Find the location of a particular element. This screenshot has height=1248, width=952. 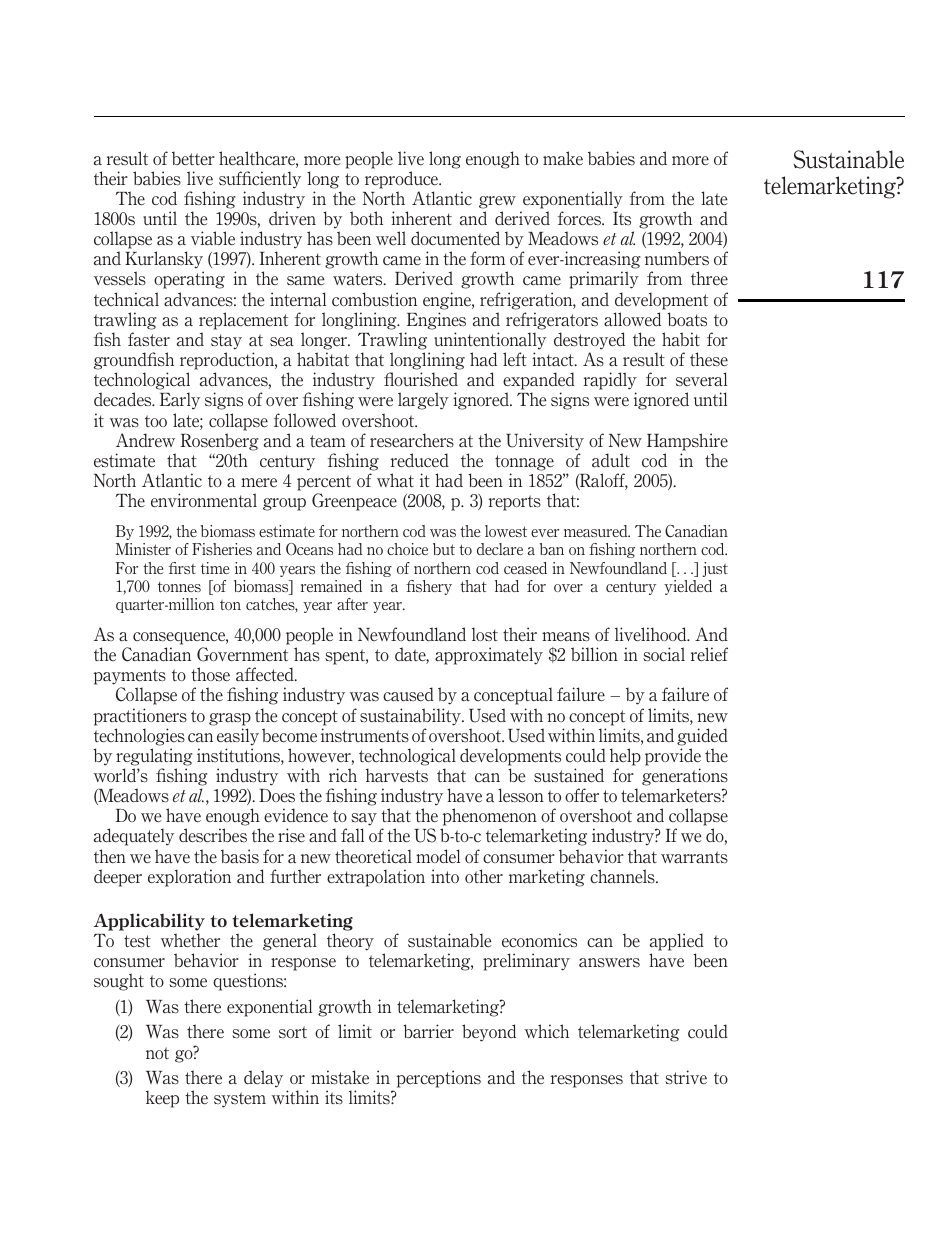

channels is located at coordinates (623, 876).
